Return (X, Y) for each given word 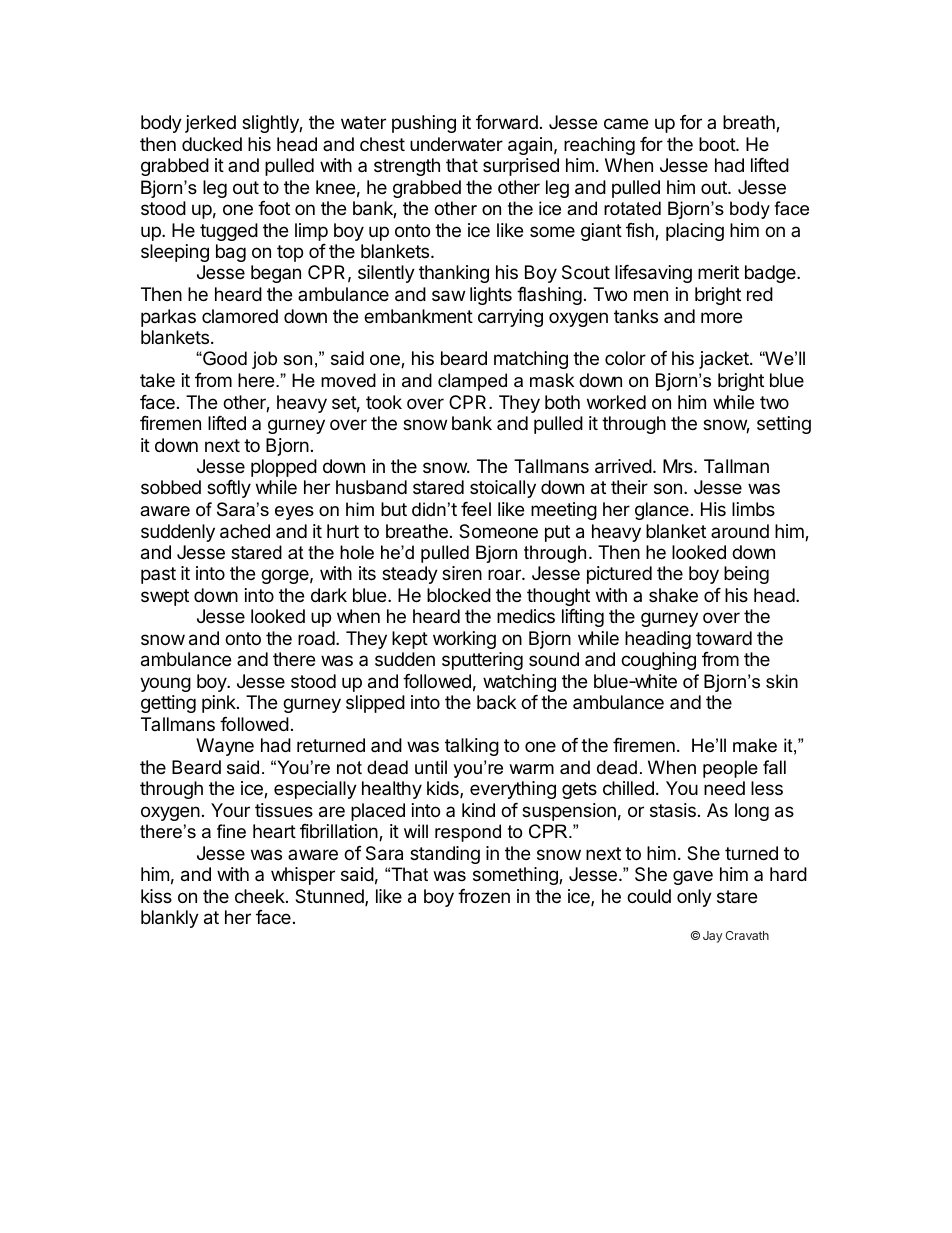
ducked (212, 144)
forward (507, 122)
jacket (725, 360)
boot (718, 144)
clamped (472, 382)
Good (224, 358)
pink (220, 704)
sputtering (482, 661)
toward (724, 638)
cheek (261, 896)
